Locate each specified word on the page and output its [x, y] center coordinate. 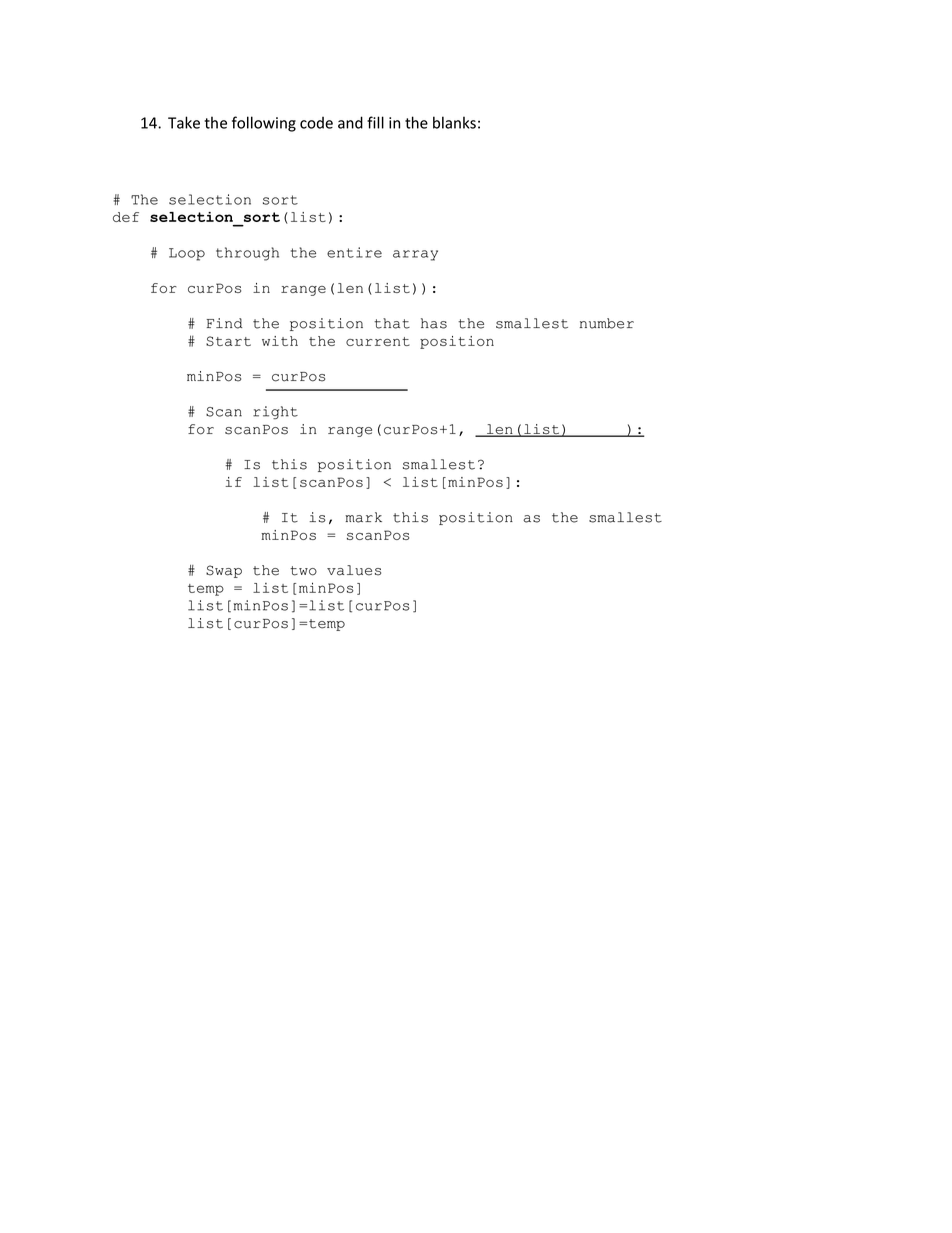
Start [228, 341]
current [378, 341]
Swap [224, 571]
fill [375, 122]
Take [184, 122]
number [607, 323]
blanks [454, 122]
